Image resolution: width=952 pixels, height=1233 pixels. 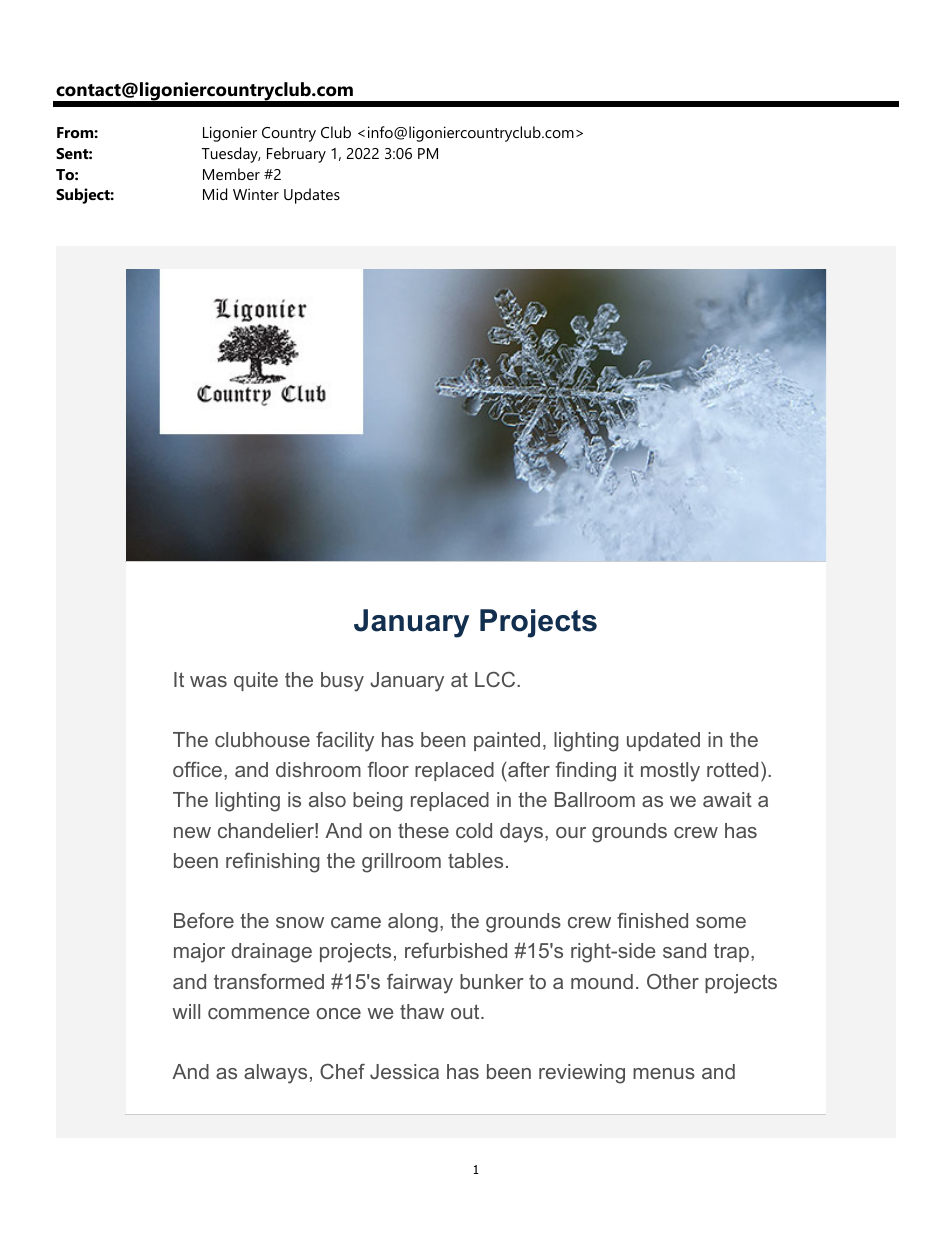 What do you see at coordinates (507, 741) in the screenshot?
I see `painted` at bounding box center [507, 741].
